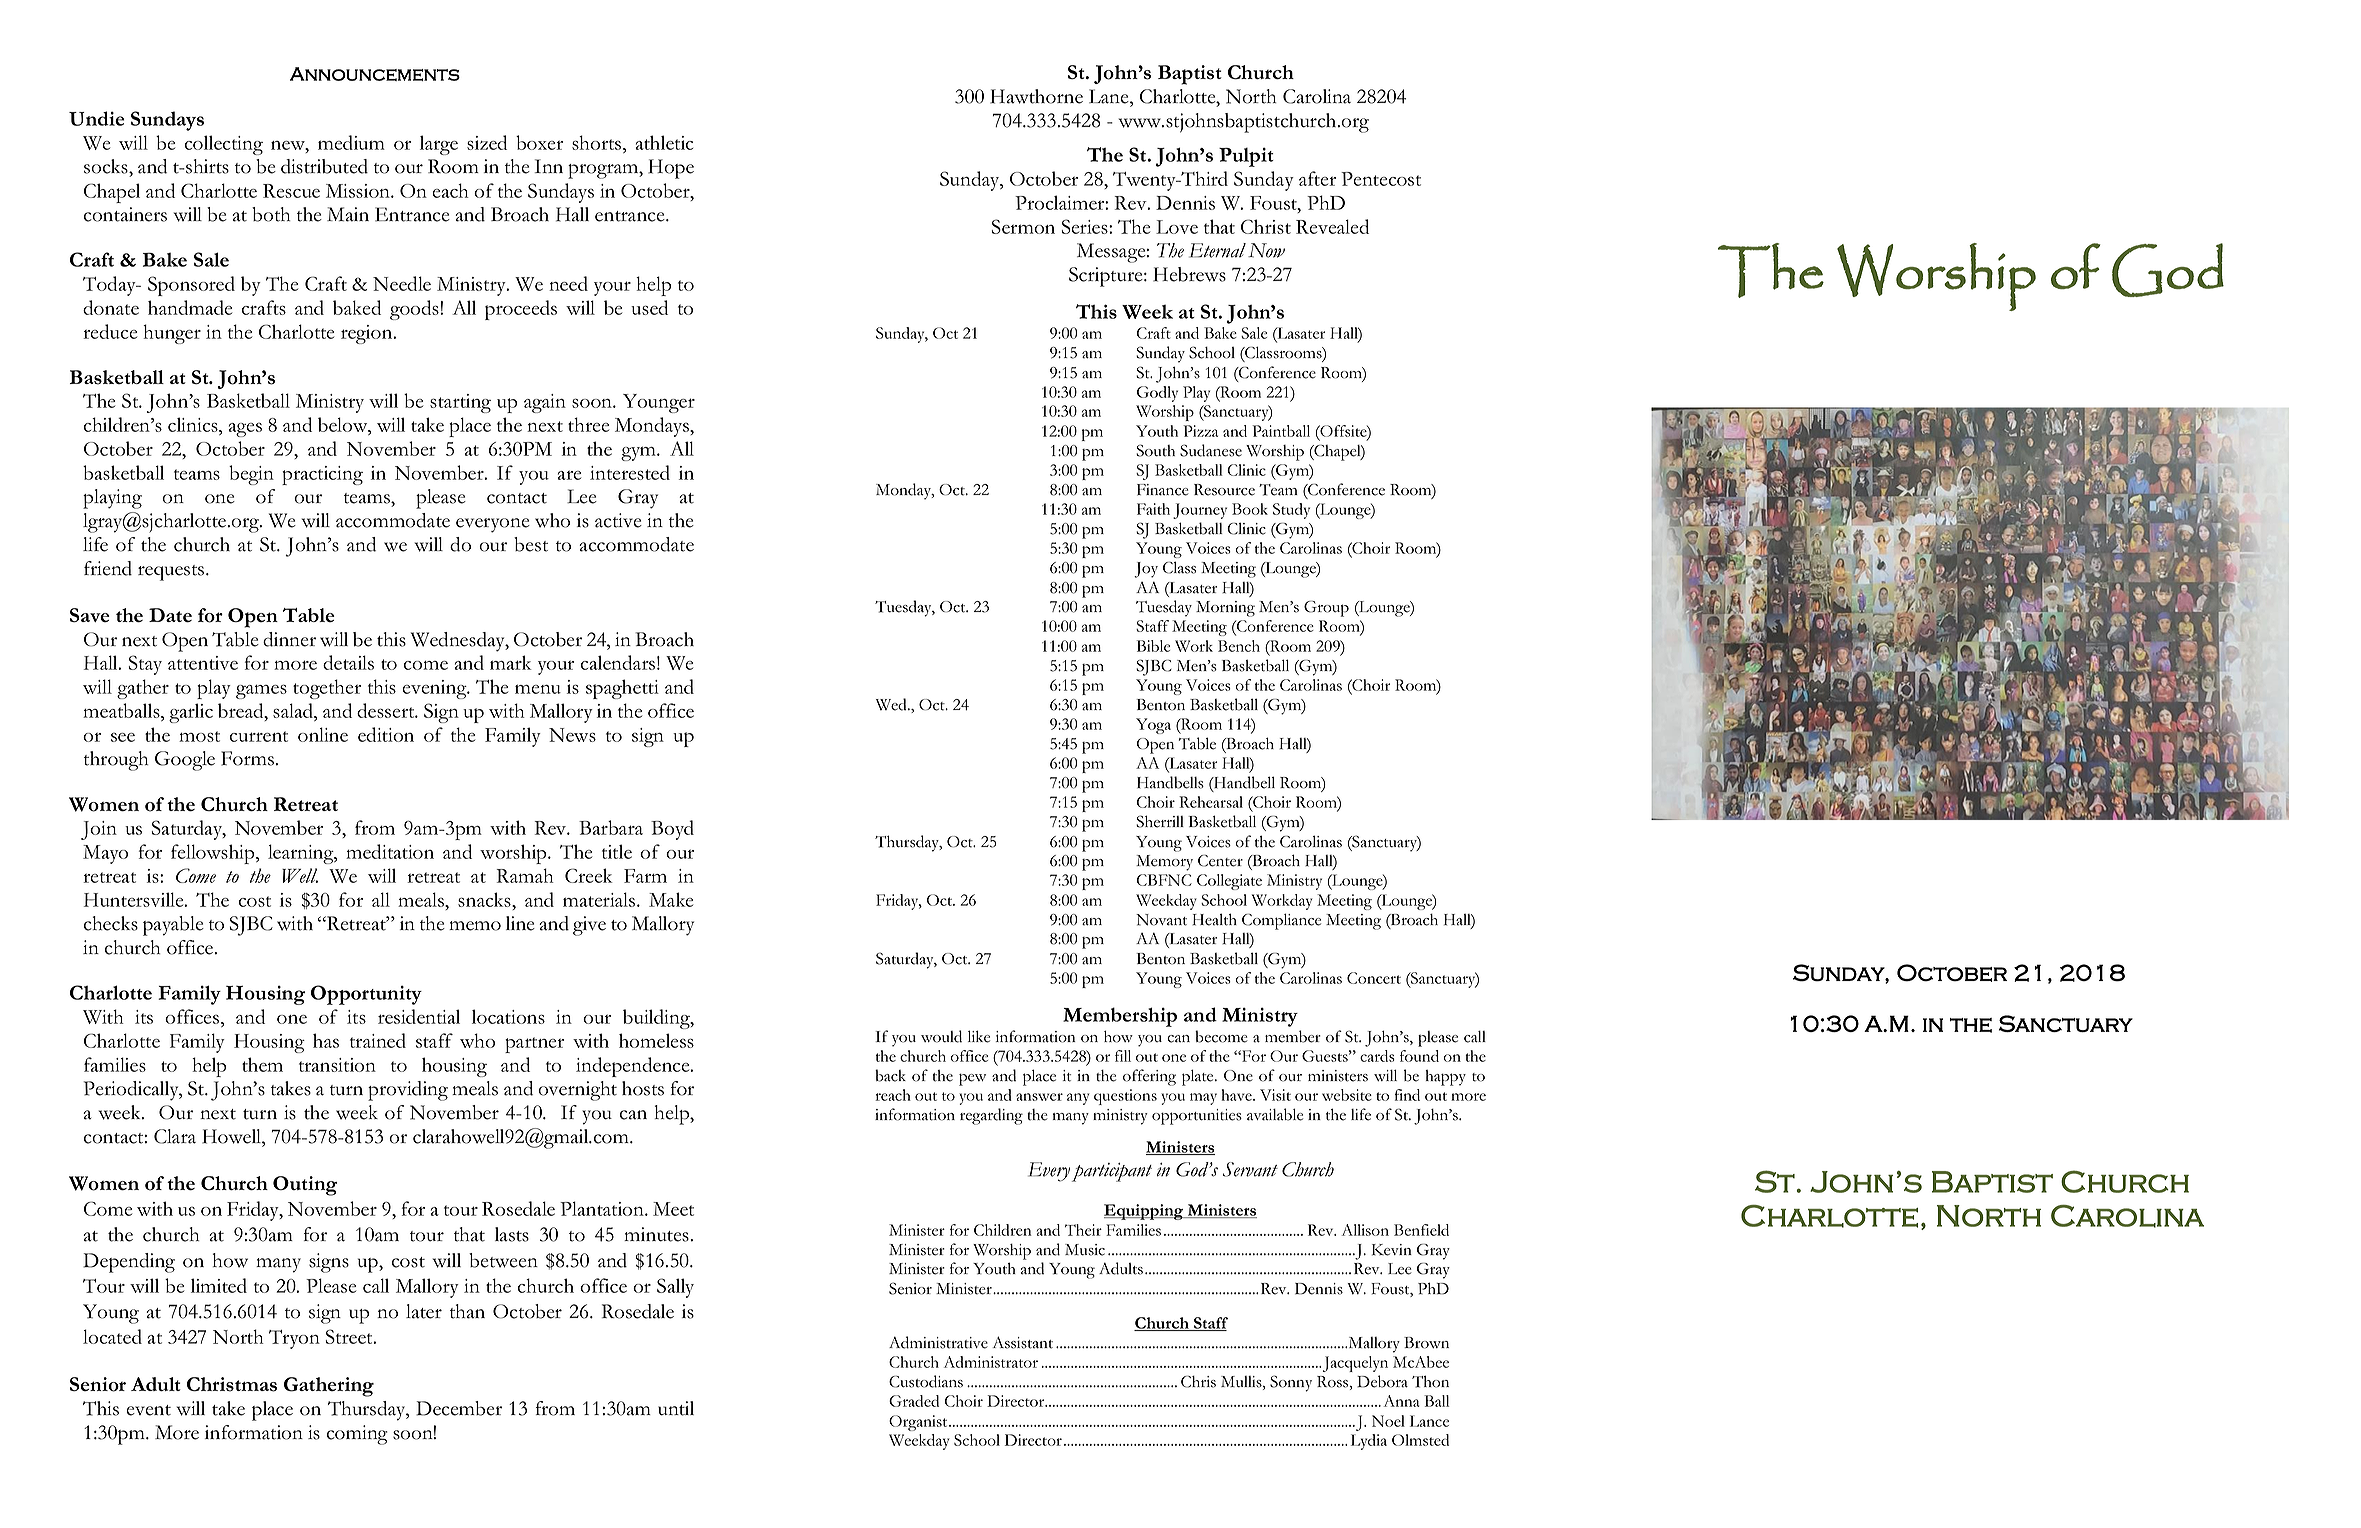 This page has height=1528, width=2361. Describe the element at coordinates (1291, 511) in the page. I see `Study` at that location.
